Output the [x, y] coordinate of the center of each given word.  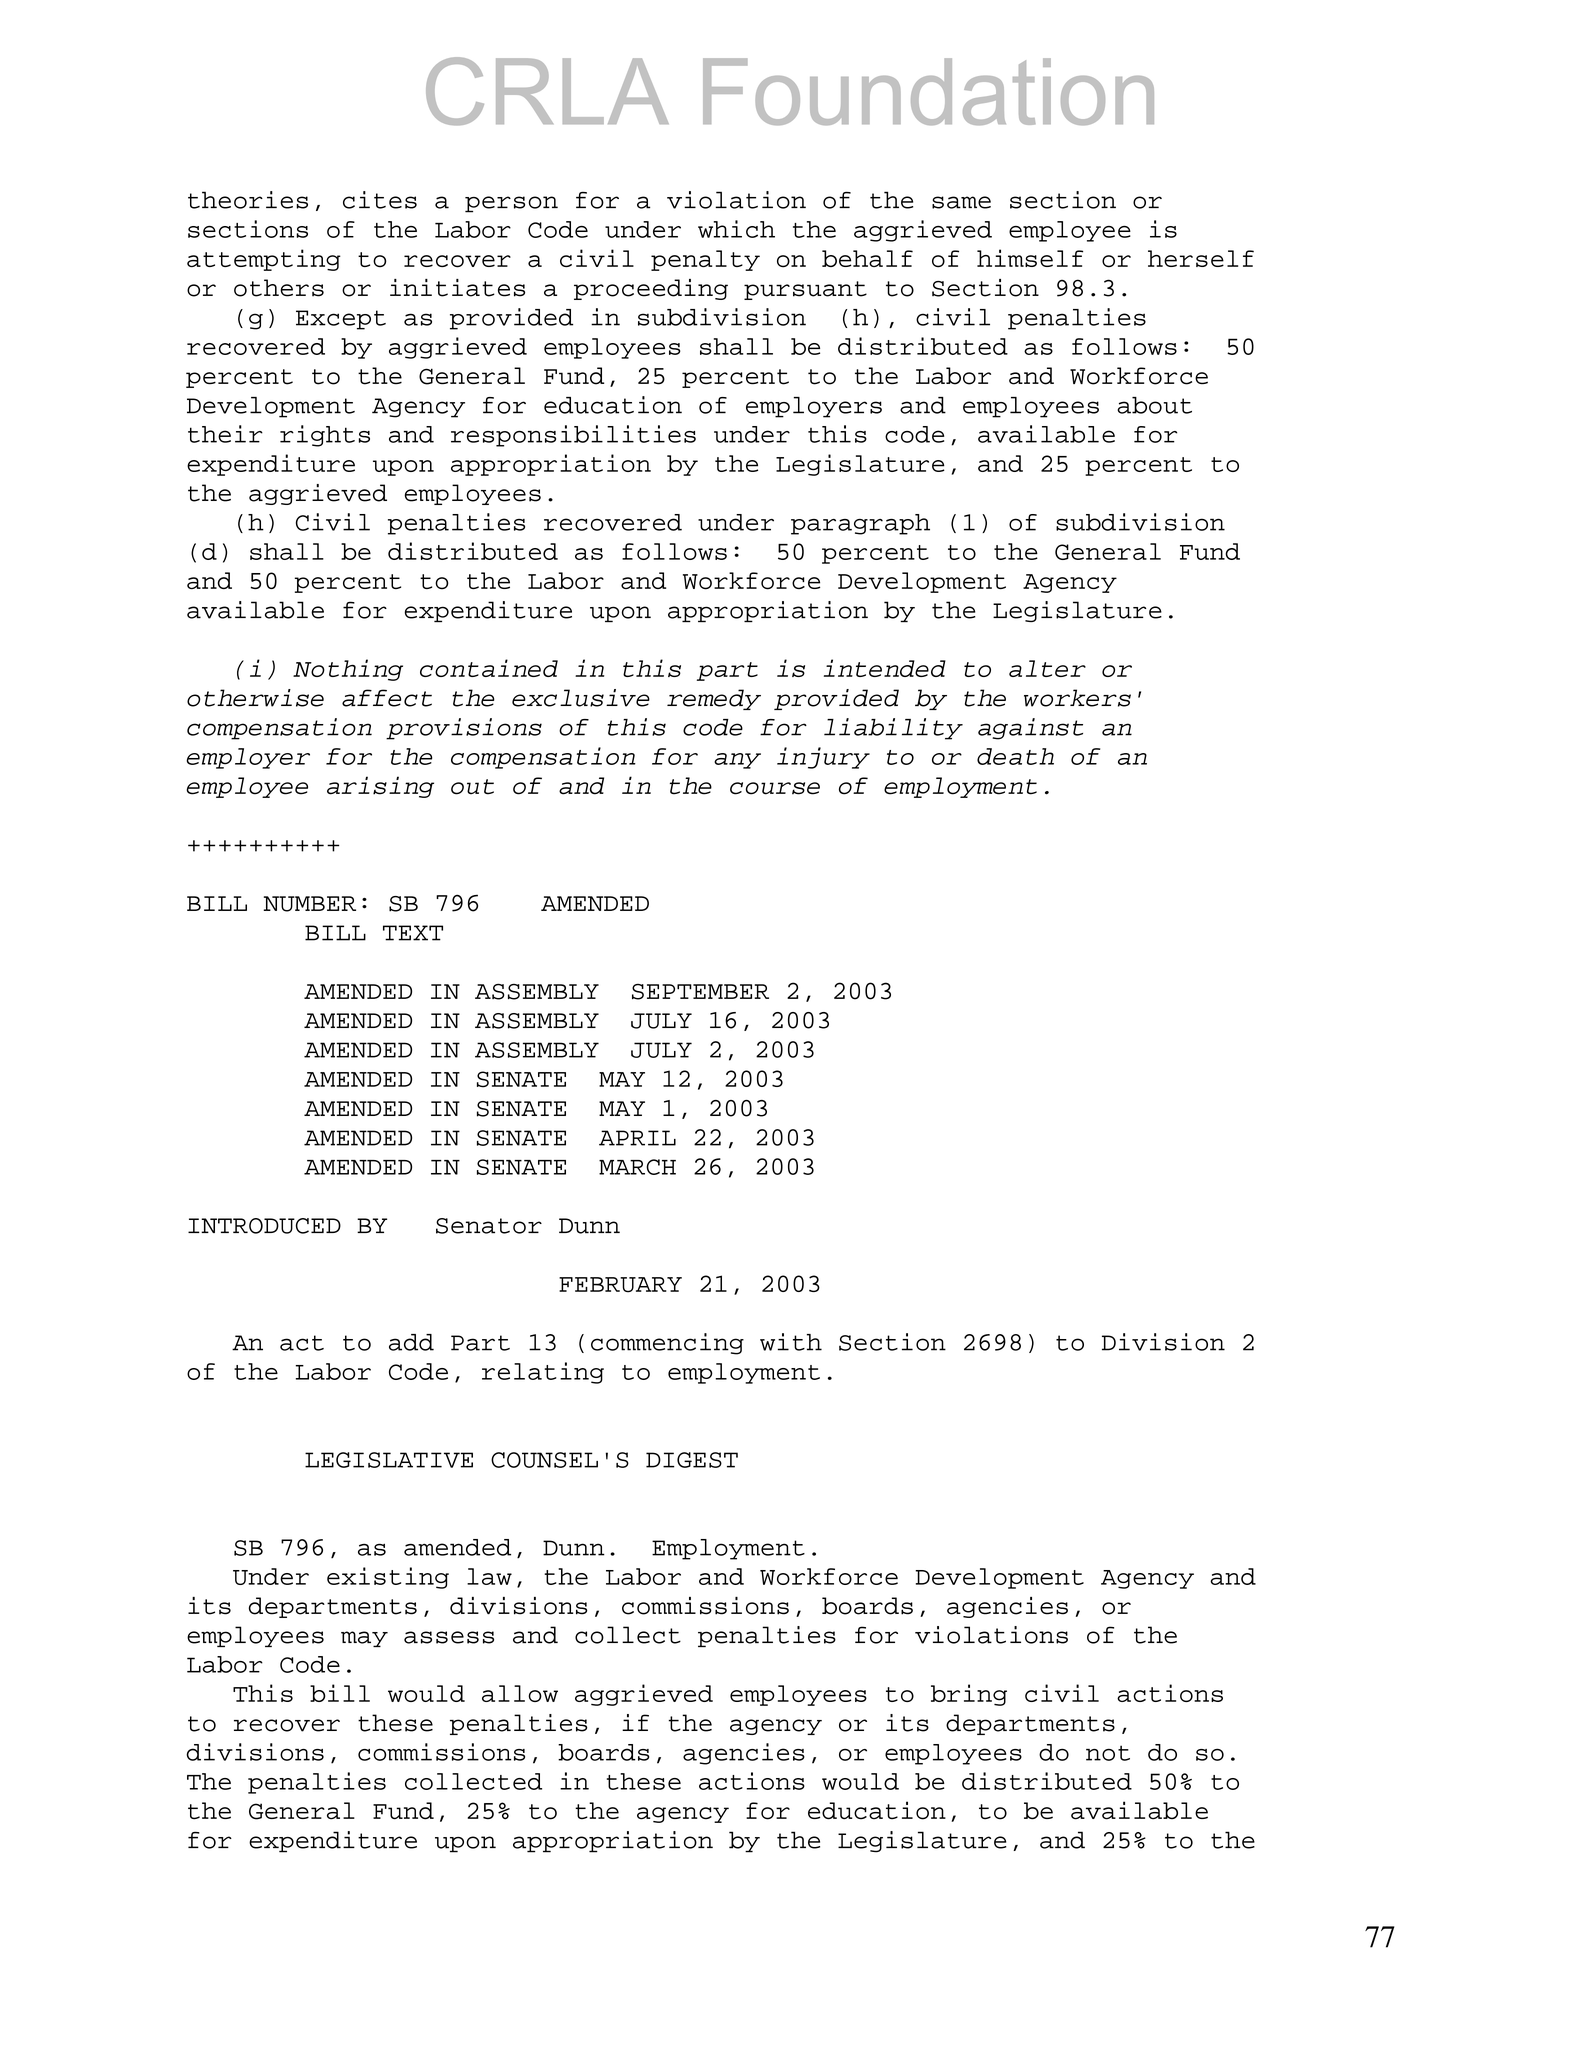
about [1154, 405]
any [737, 761]
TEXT [413, 933]
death [1015, 756]
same [961, 202]
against [1030, 729]
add [411, 1342]
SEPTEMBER [700, 992]
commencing [667, 1344]
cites [380, 200]
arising [380, 787]
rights [325, 436]
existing [388, 1578]
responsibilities [573, 436]
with [791, 1342]
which [736, 229]
